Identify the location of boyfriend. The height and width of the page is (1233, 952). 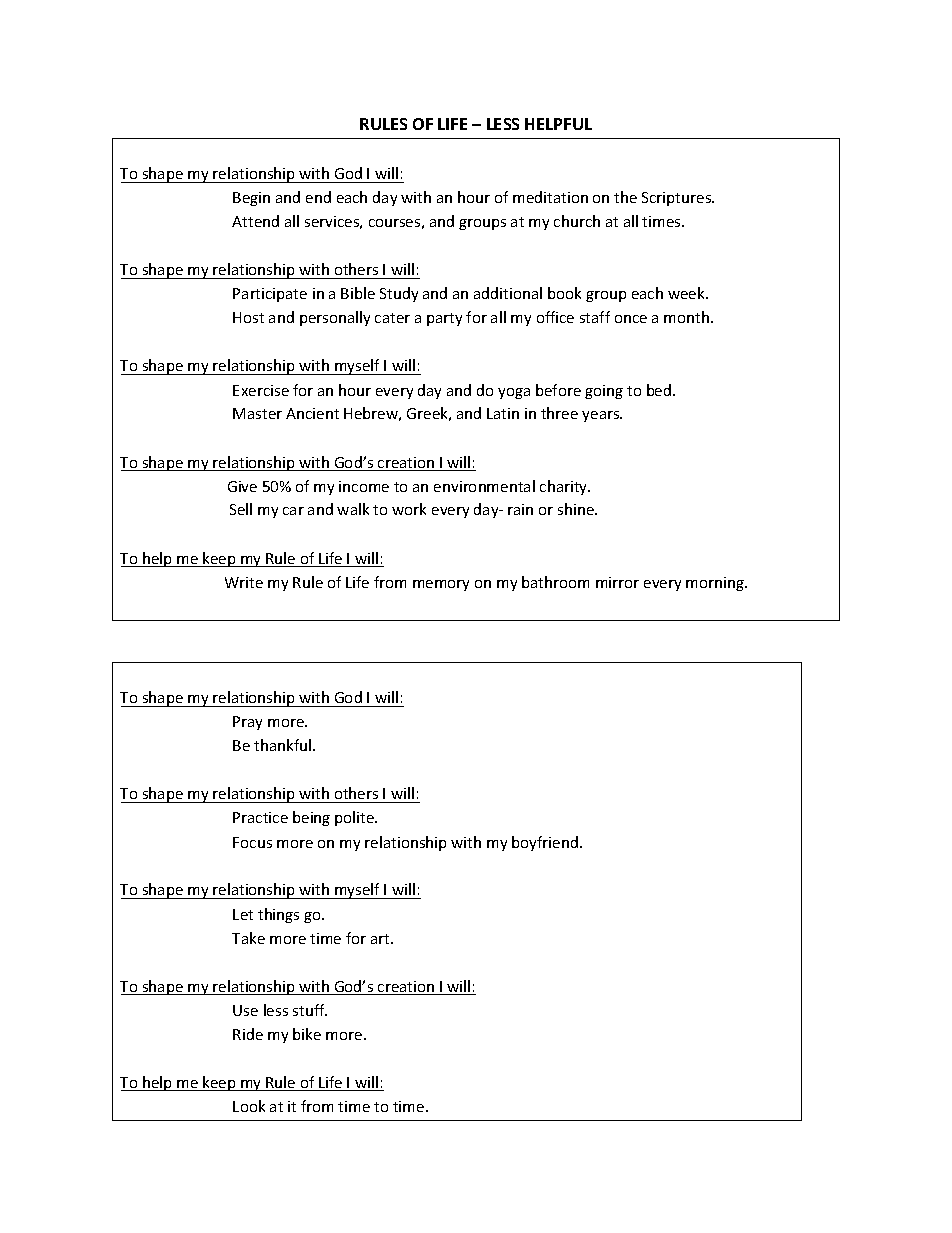
(545, 843).
